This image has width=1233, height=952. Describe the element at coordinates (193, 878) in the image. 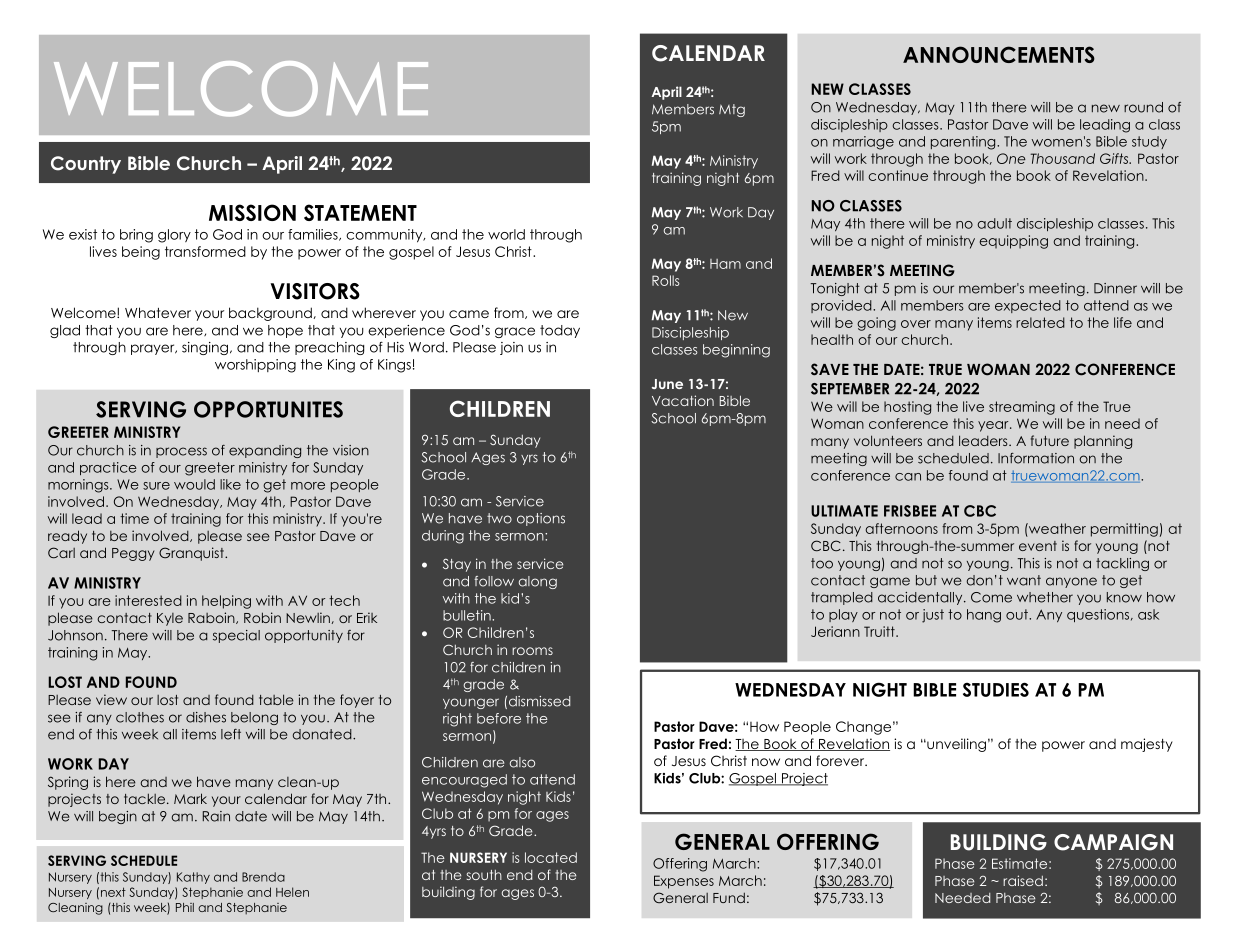

I see `Kathy` at that location.
